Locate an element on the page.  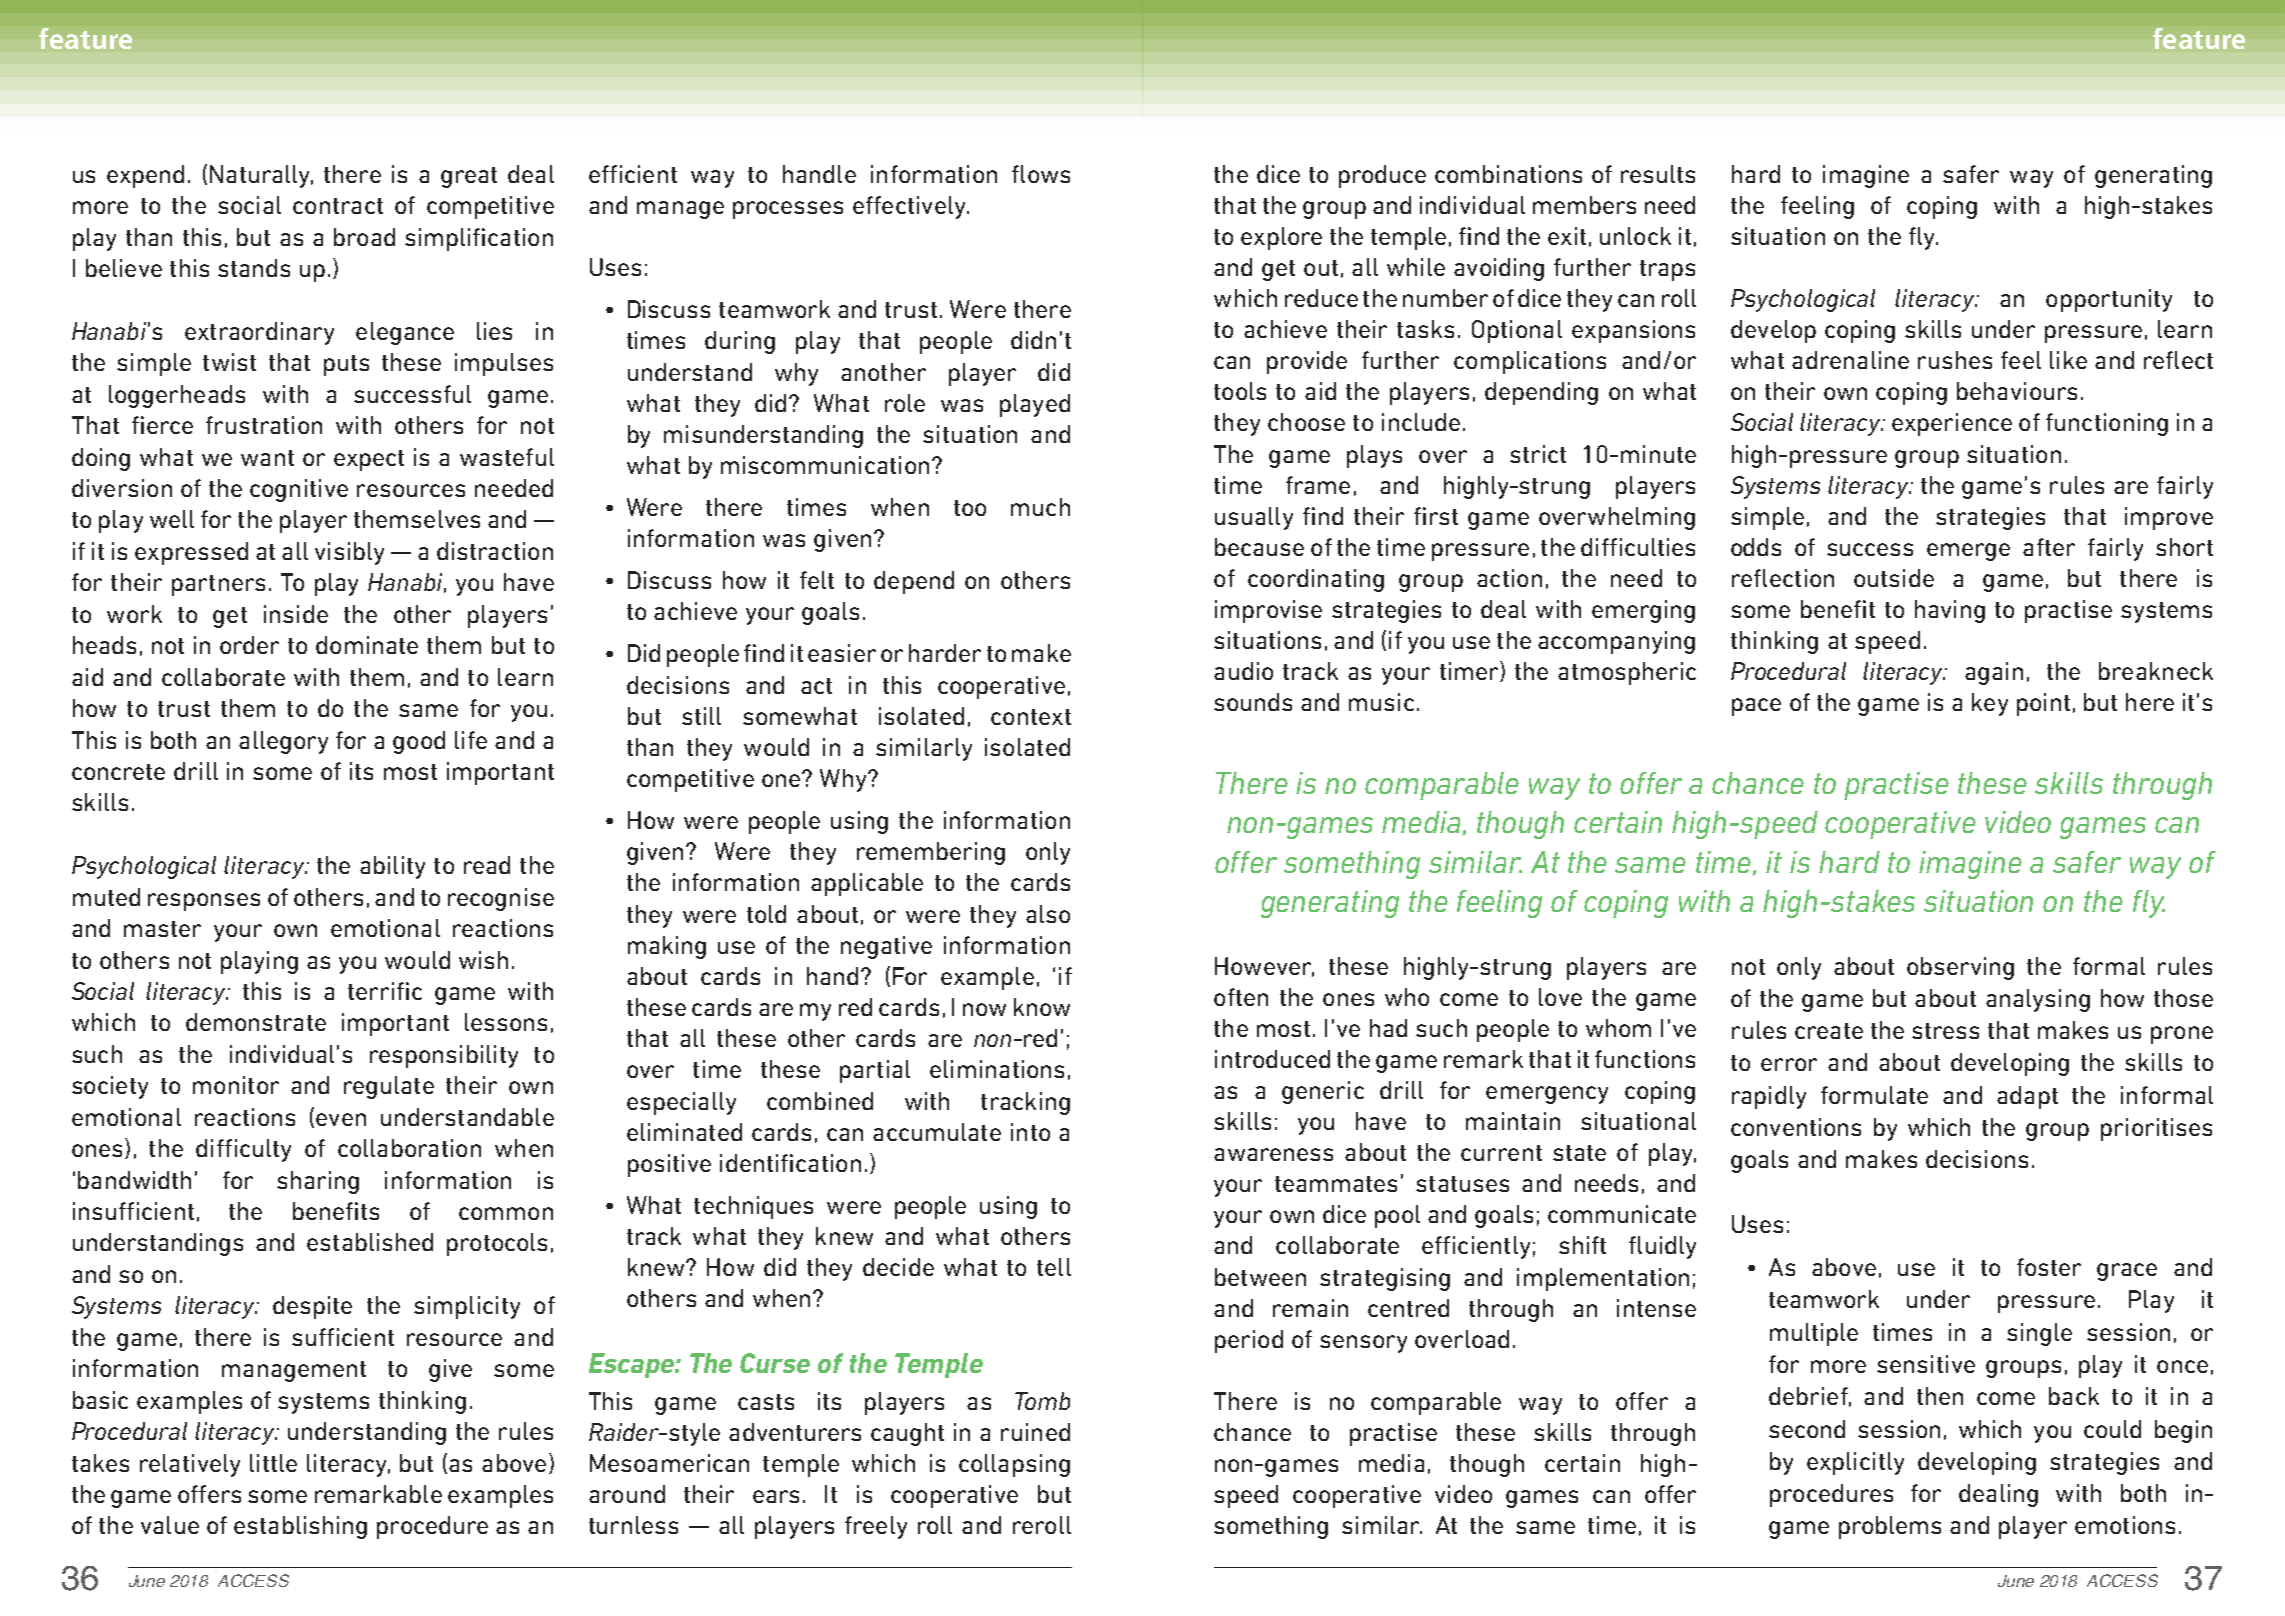
ability is located at coordinates (392, 867).
